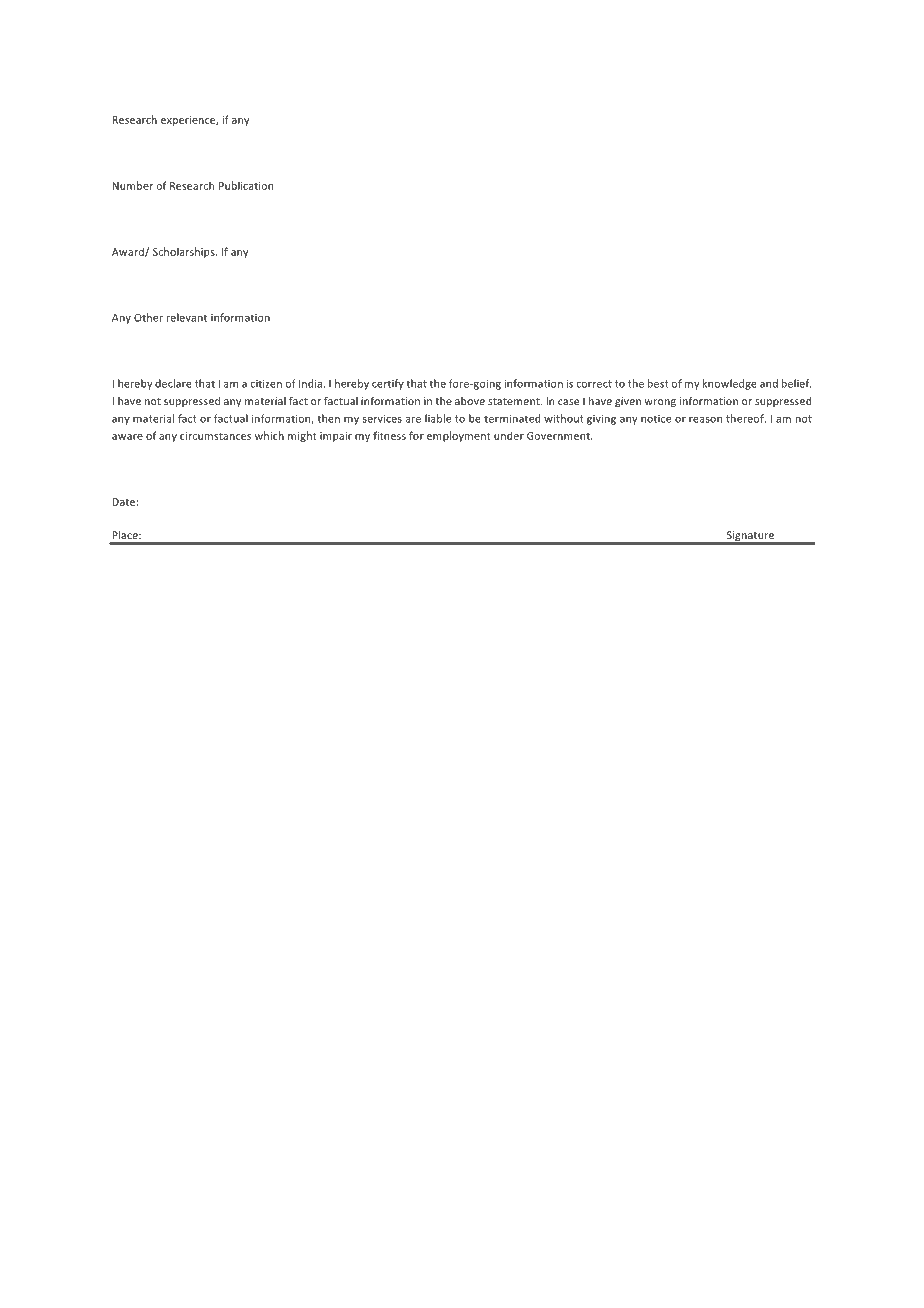 The height and width of the screenshot is (1308, 924). I want to click on employment, so click(459, 436).
